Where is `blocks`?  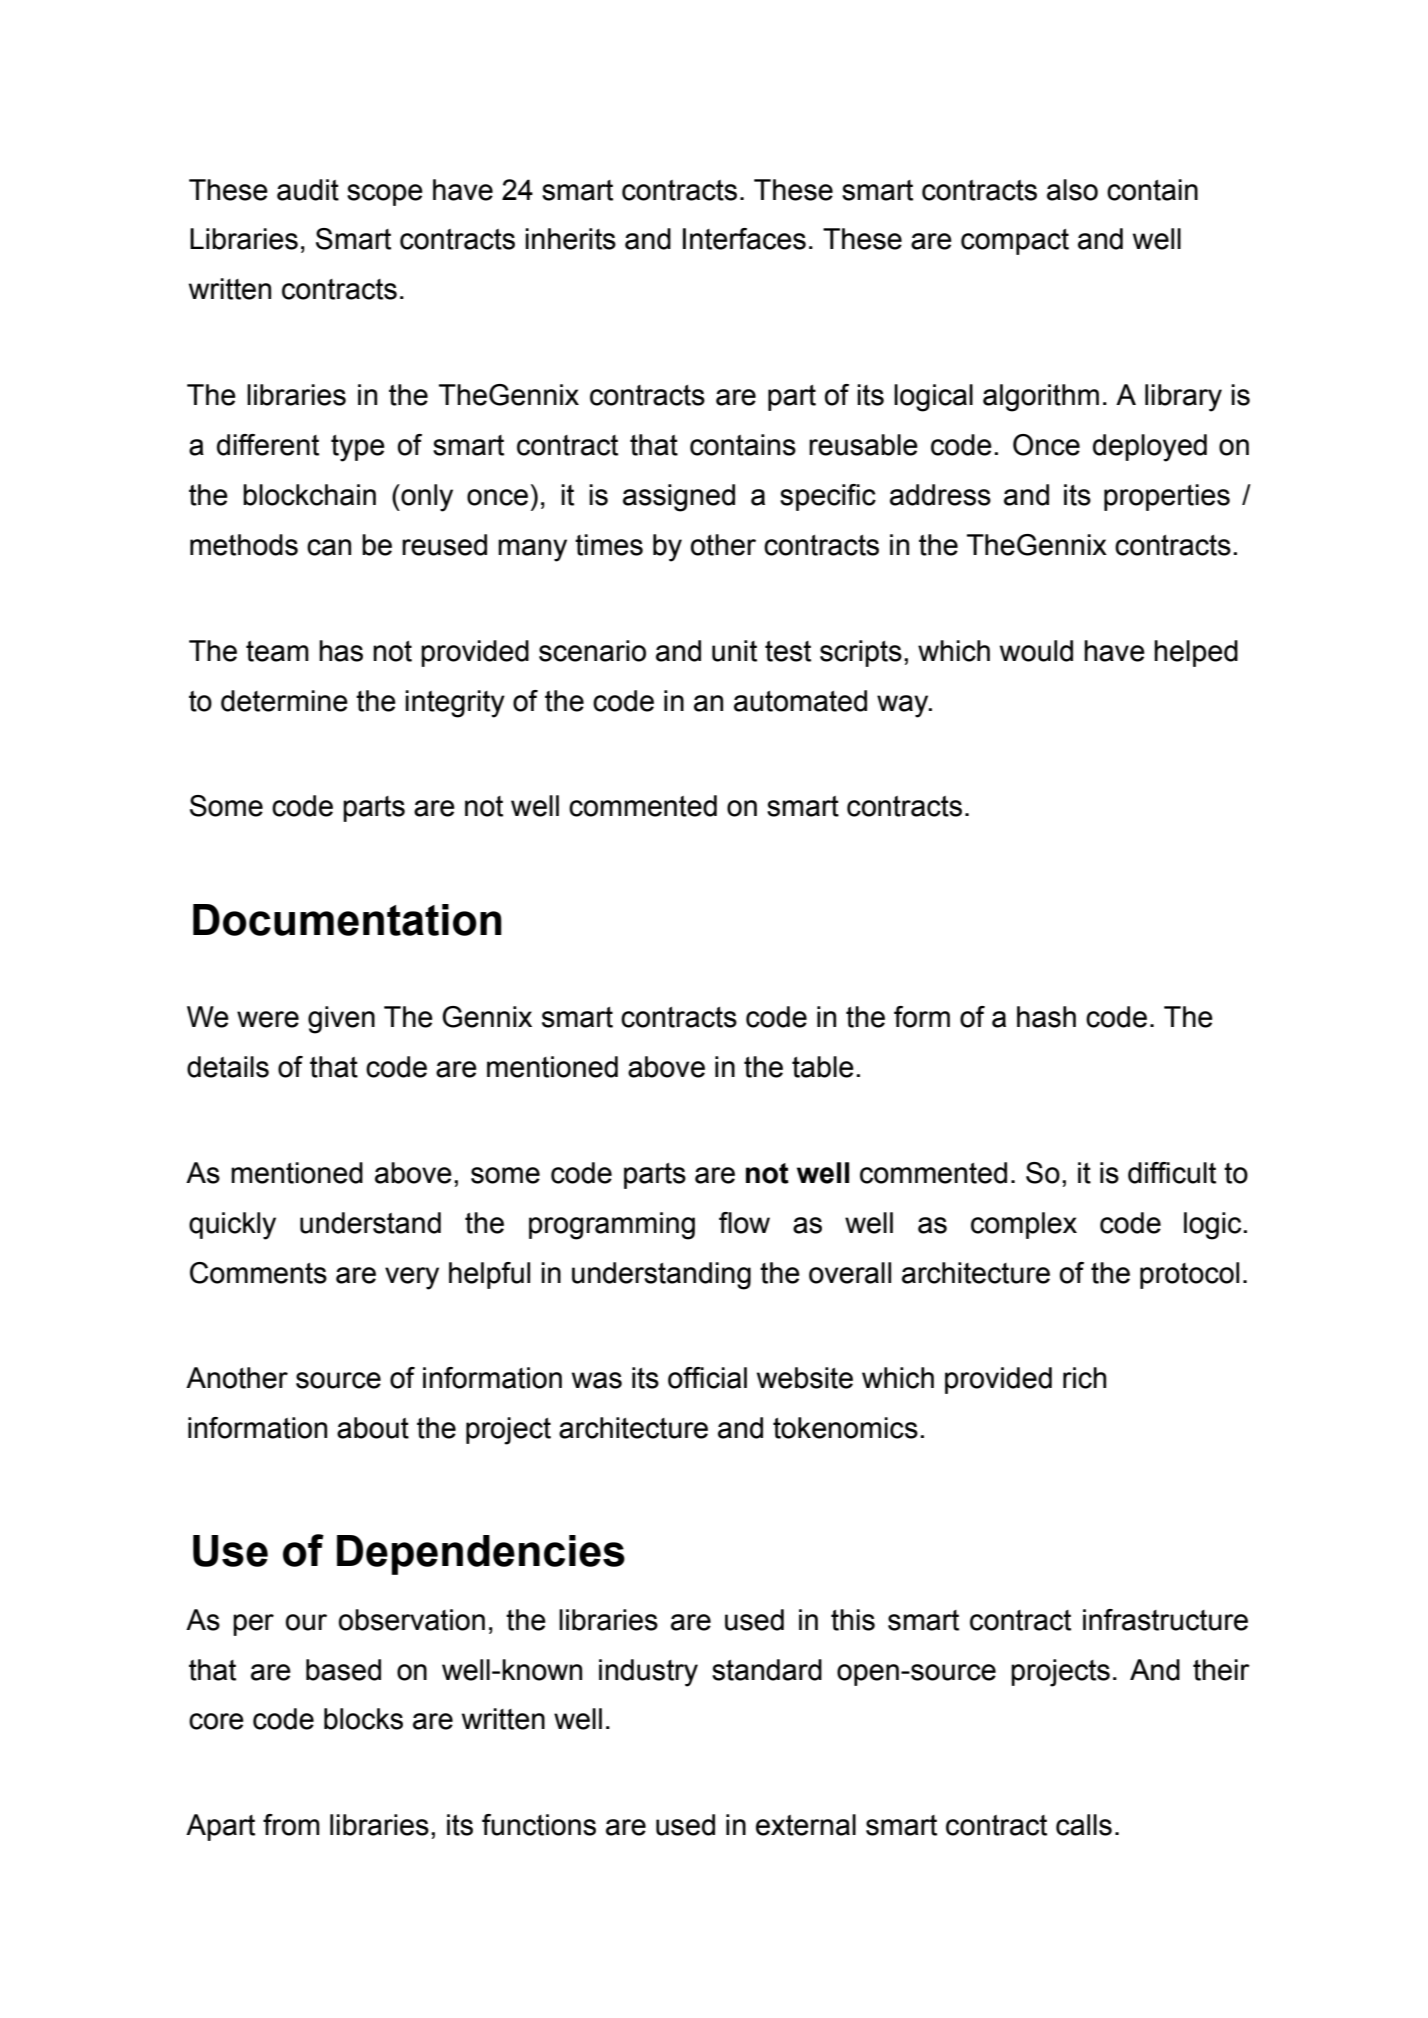
blocks is located at coordinates (363, 1719).
